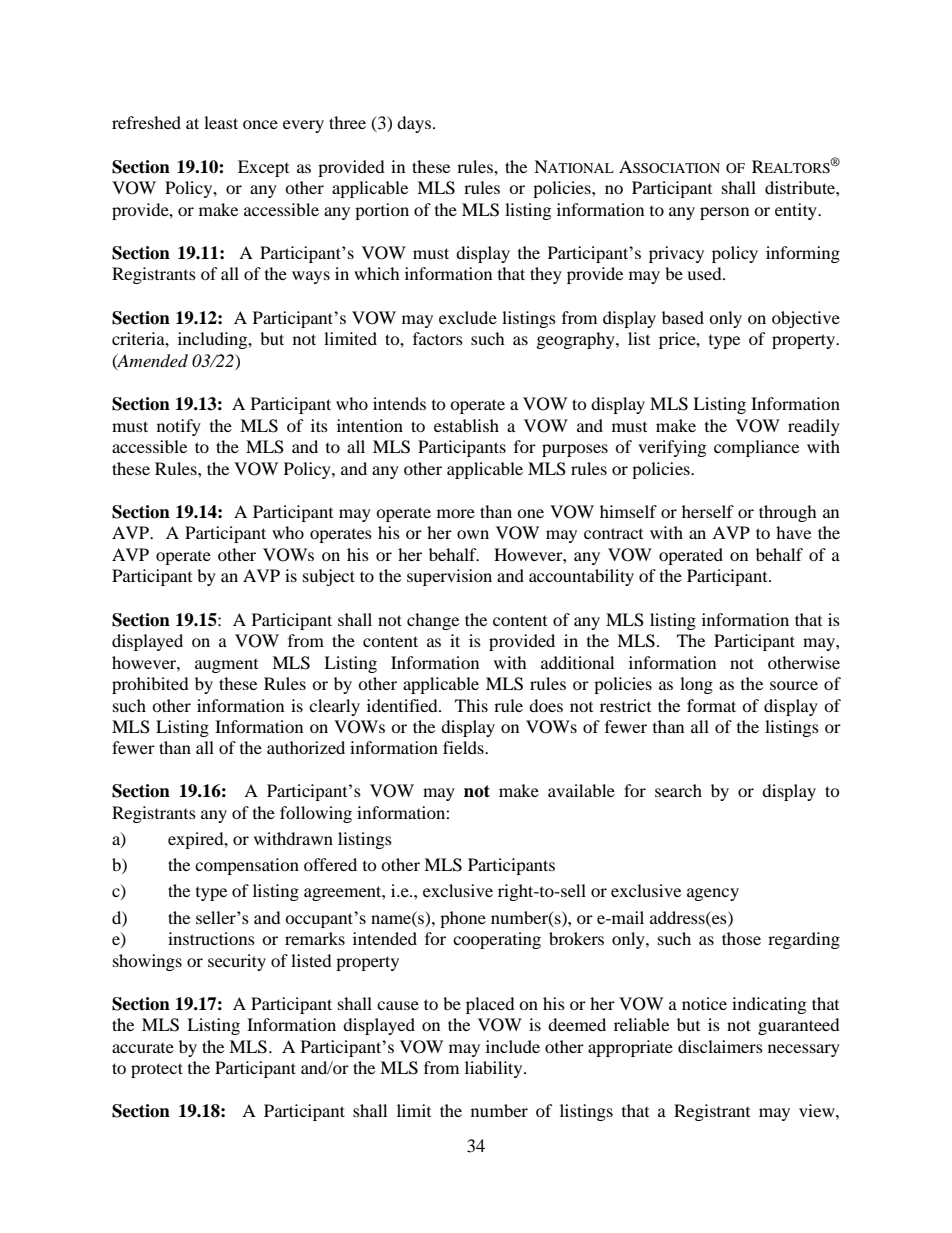 Image resolution: width=952 pixels, height=1233 pixels. What do you see at coordinates (414, 124) in the screenshot?
I see `days` at bounding box center [414, 124].
